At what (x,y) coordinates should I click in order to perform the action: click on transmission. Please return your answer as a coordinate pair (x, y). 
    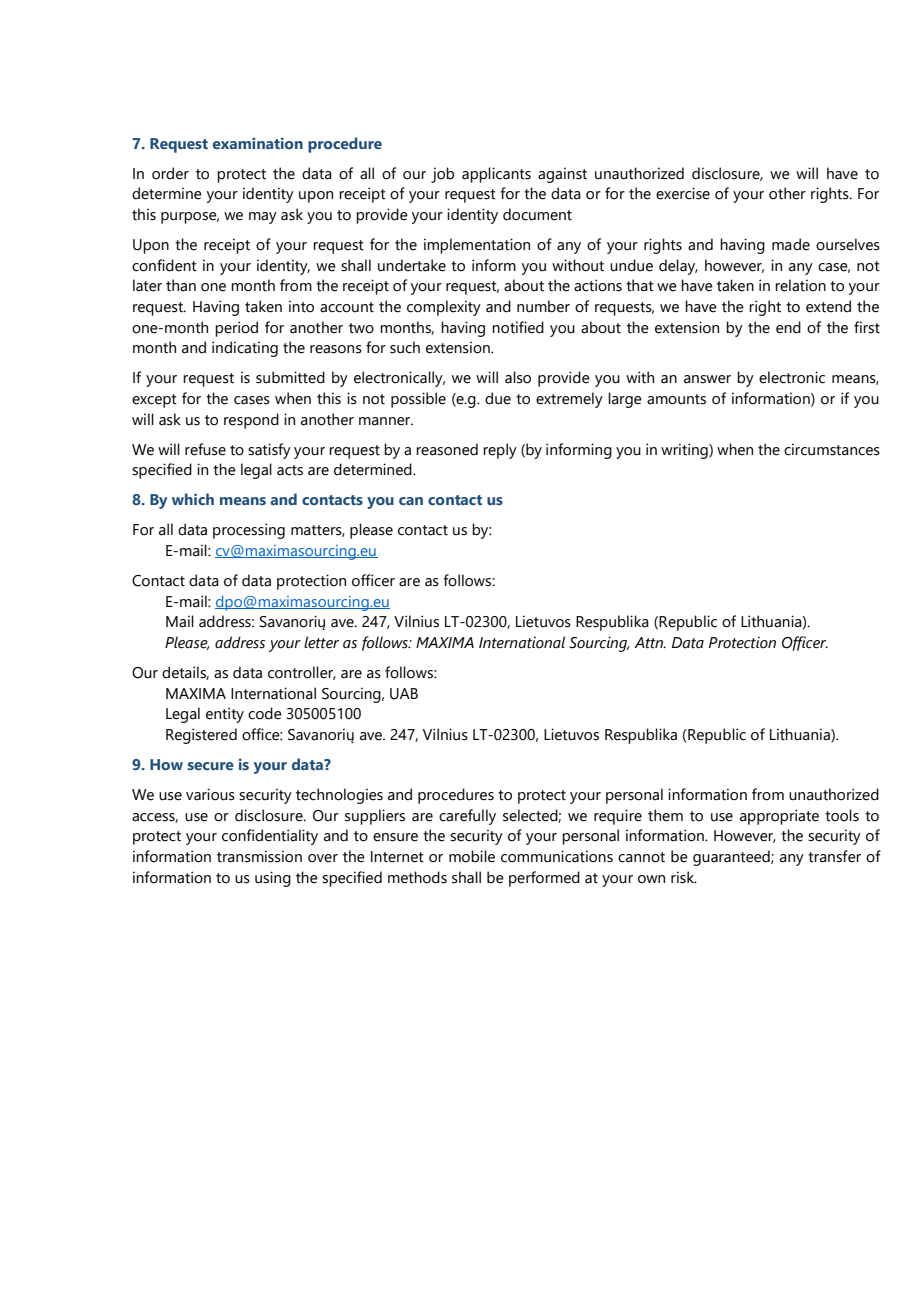
    Looking at the image, I should click on (259, 856).
